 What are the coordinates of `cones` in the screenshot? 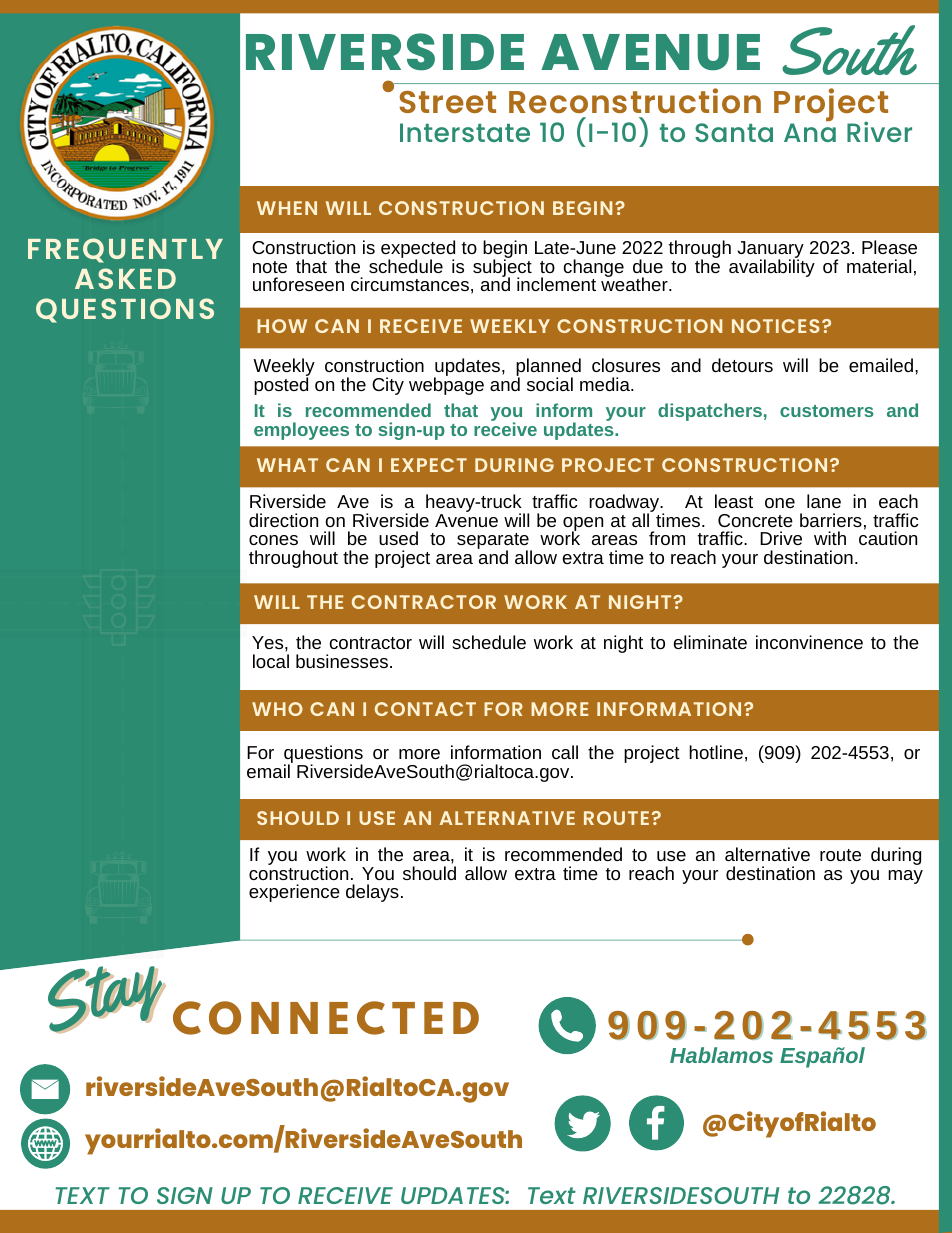 It's located at (273, 540).
